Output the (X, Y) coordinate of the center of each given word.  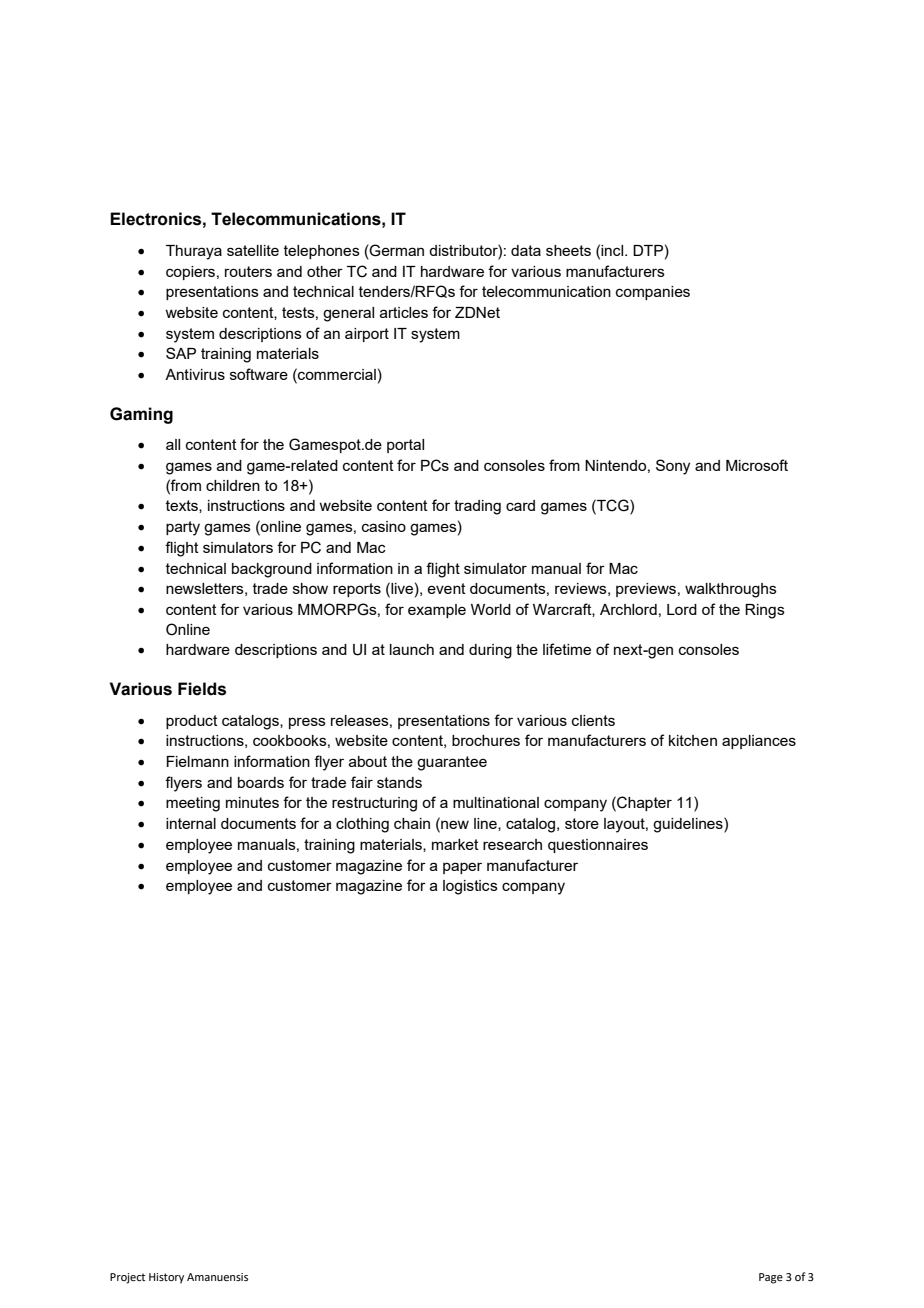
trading (477, 507)
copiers (190, 273)
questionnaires (598, 846)
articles (404, 312)
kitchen (693, 740)
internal (191, 823)
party (183, 528)
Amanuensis (217, 1277)
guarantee (452, 763)
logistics (470, 887)
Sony (673, 467)
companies (653, 293)
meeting (193, 804)
